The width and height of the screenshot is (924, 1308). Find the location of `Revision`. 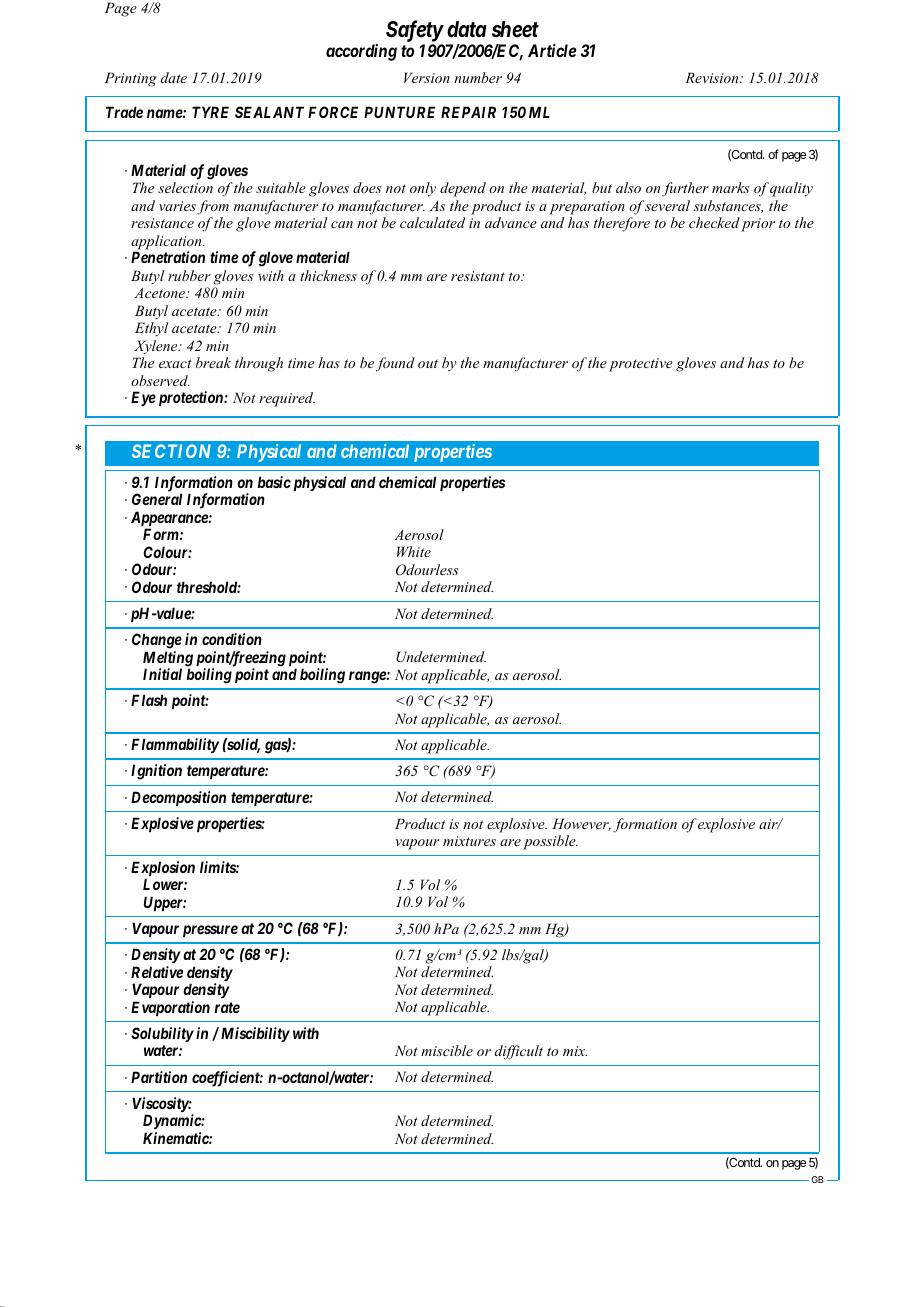

Revision is located at coordinates (713, 77).
